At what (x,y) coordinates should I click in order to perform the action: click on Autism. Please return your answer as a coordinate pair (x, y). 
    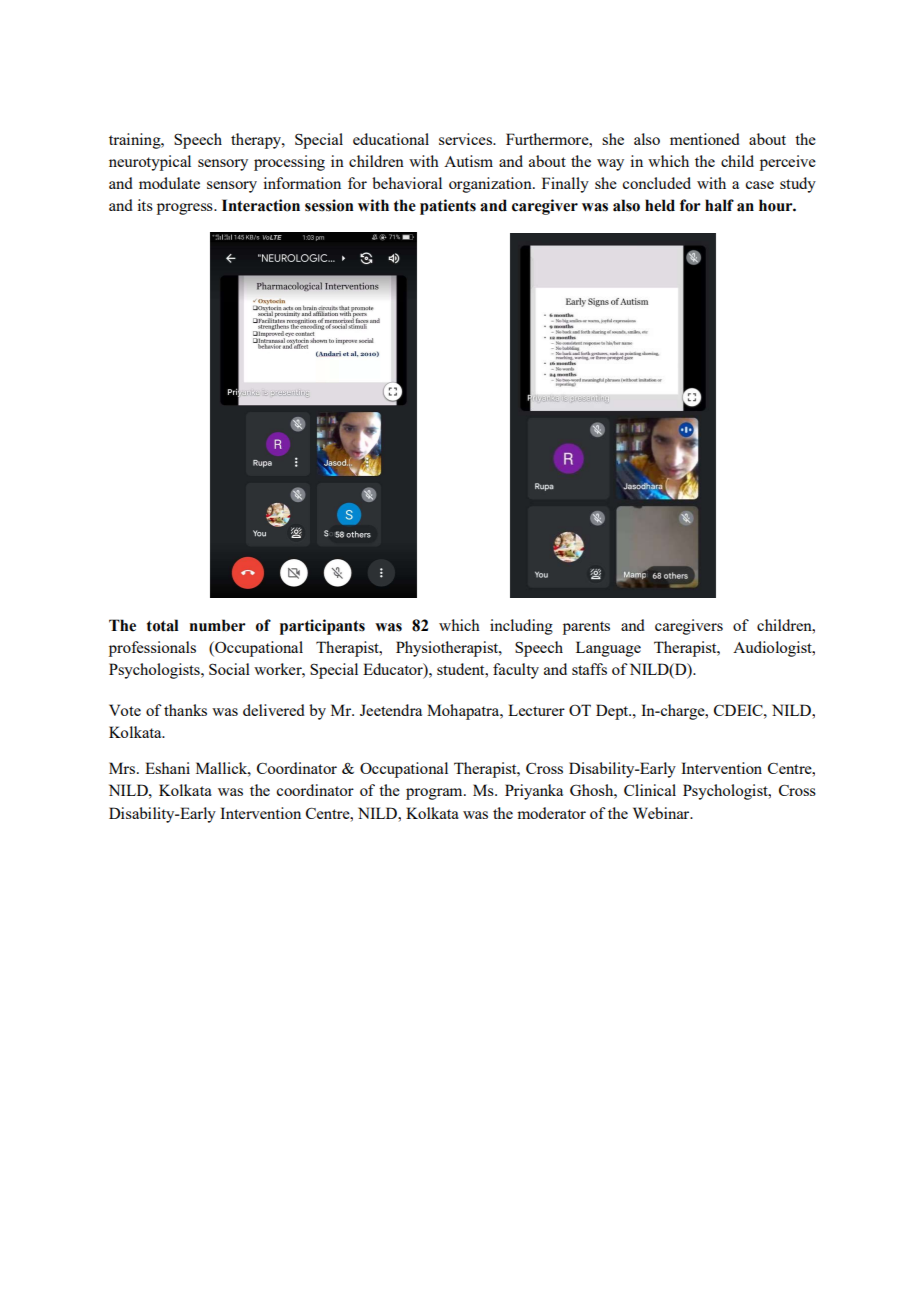
    Looking at the image, I should click on (468, 161).
